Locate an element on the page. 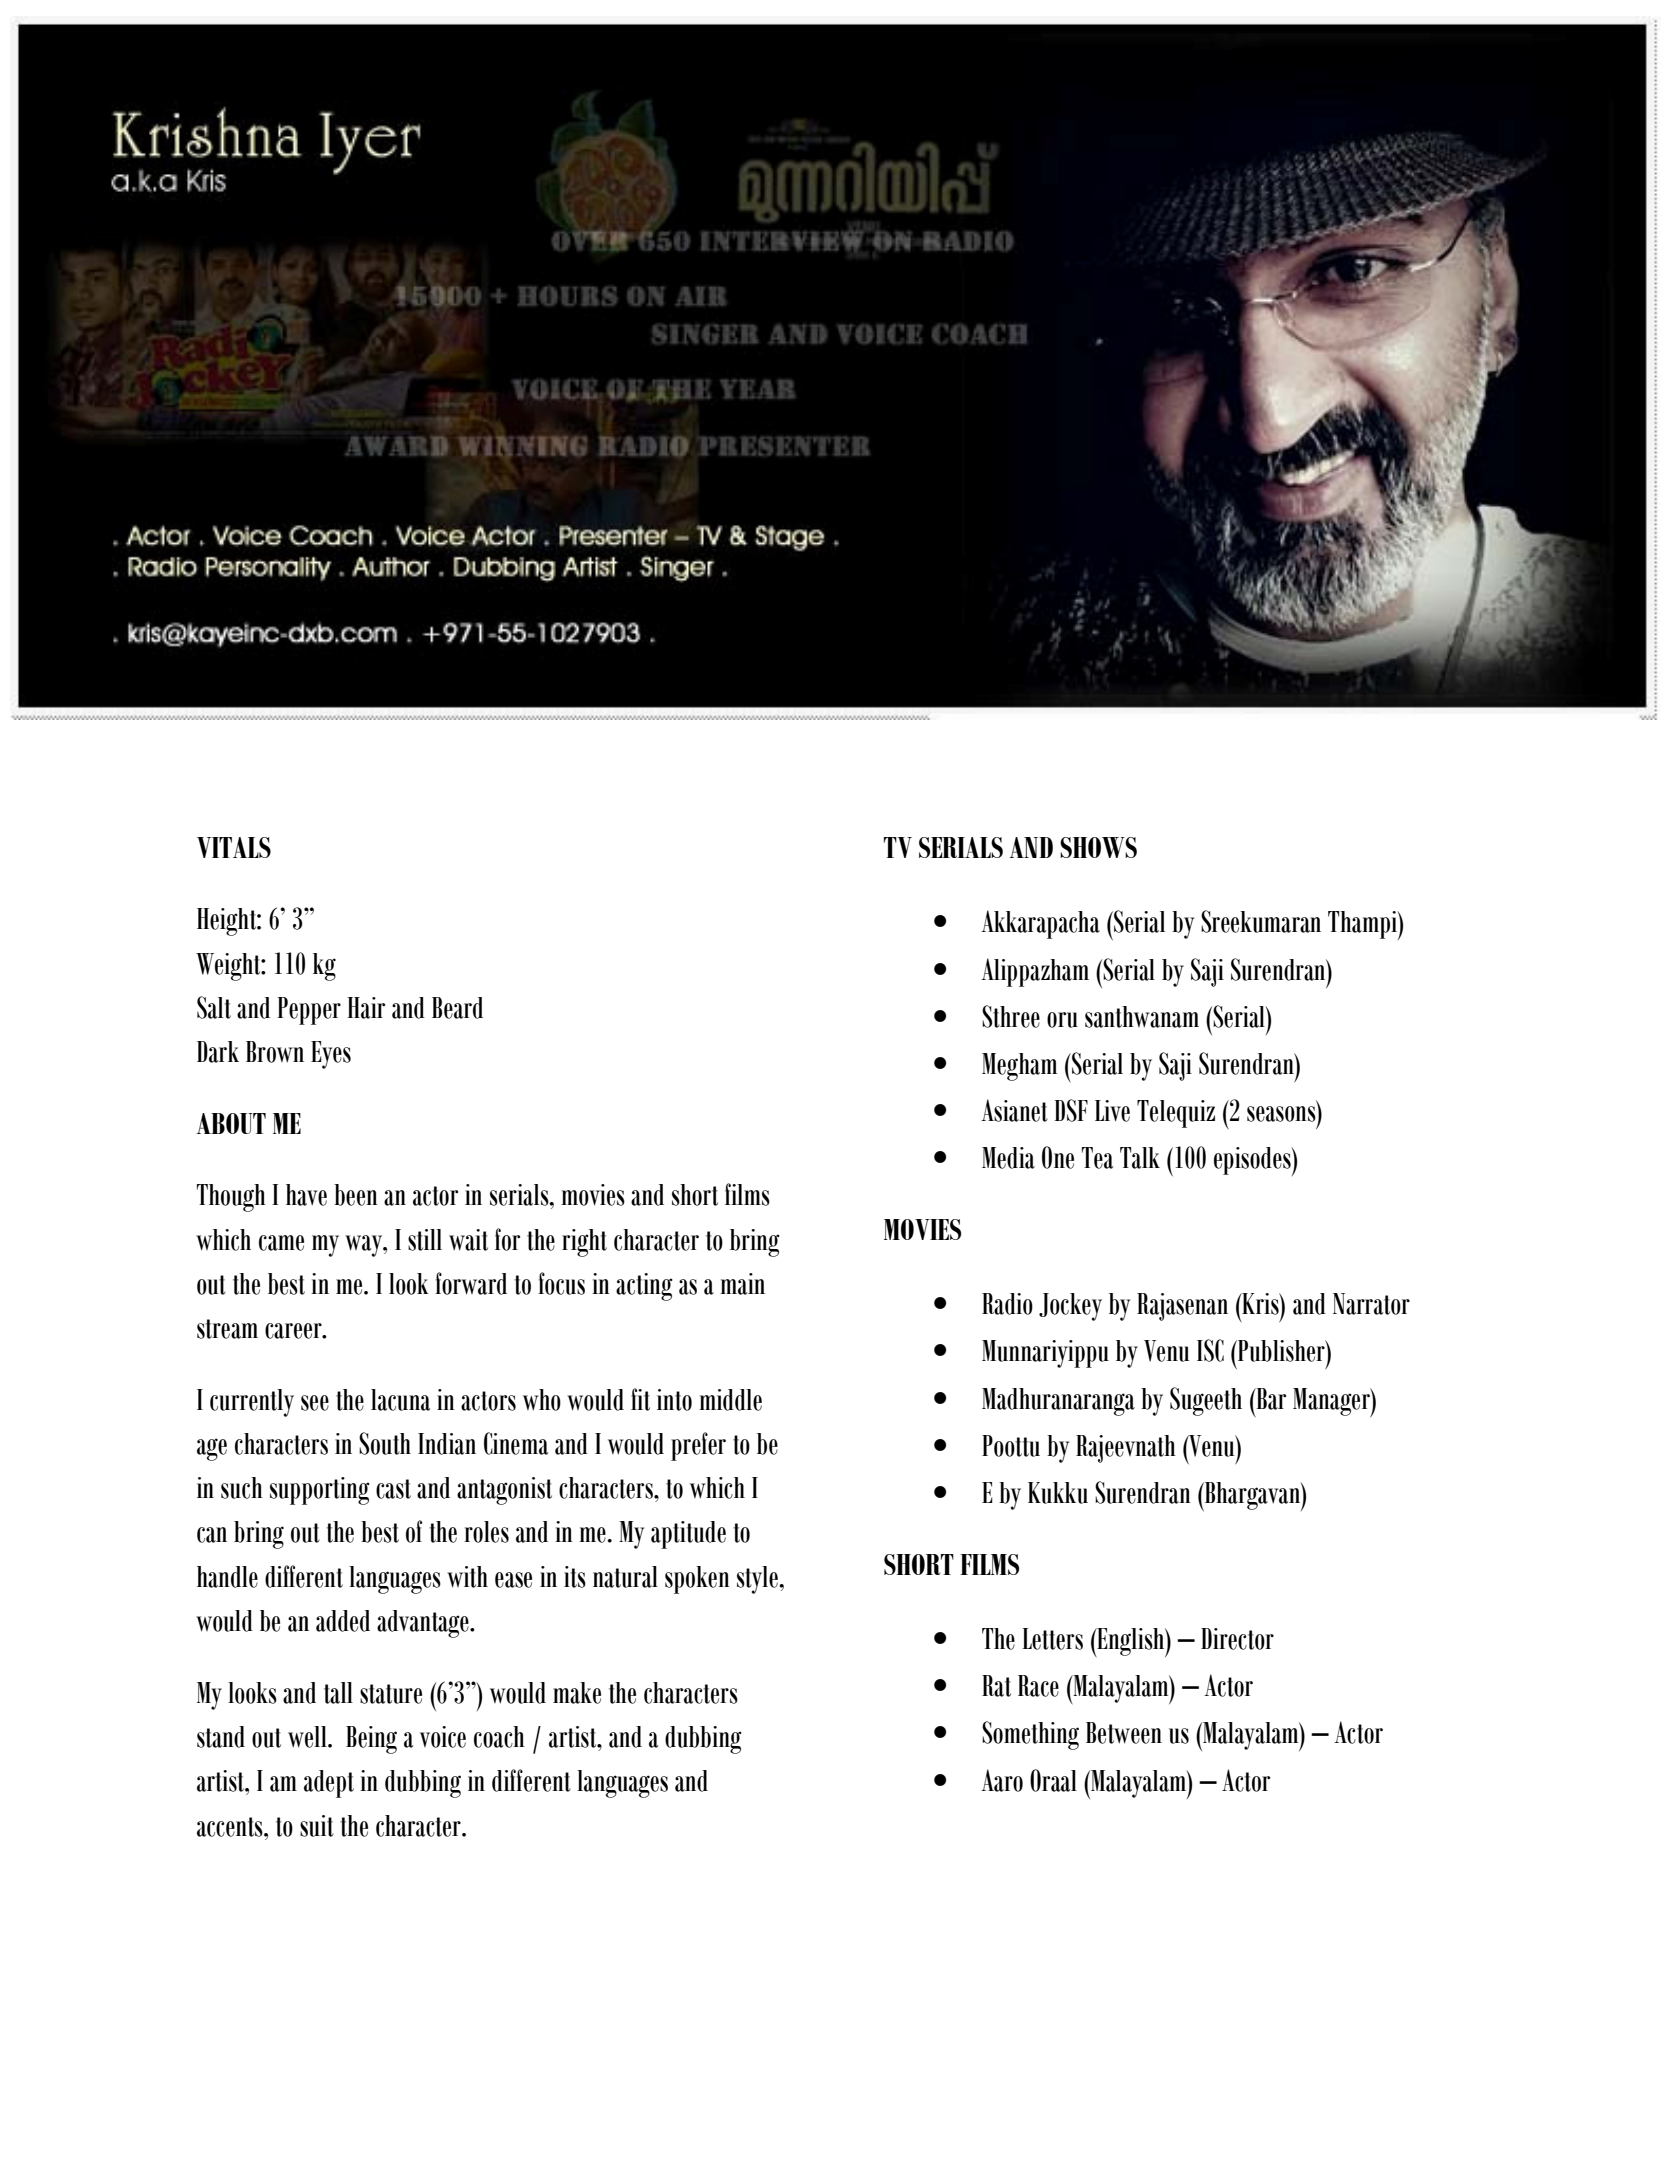 The height and width of the document is (2160, 1669). Something is located at coordinates (1030, 1735).
